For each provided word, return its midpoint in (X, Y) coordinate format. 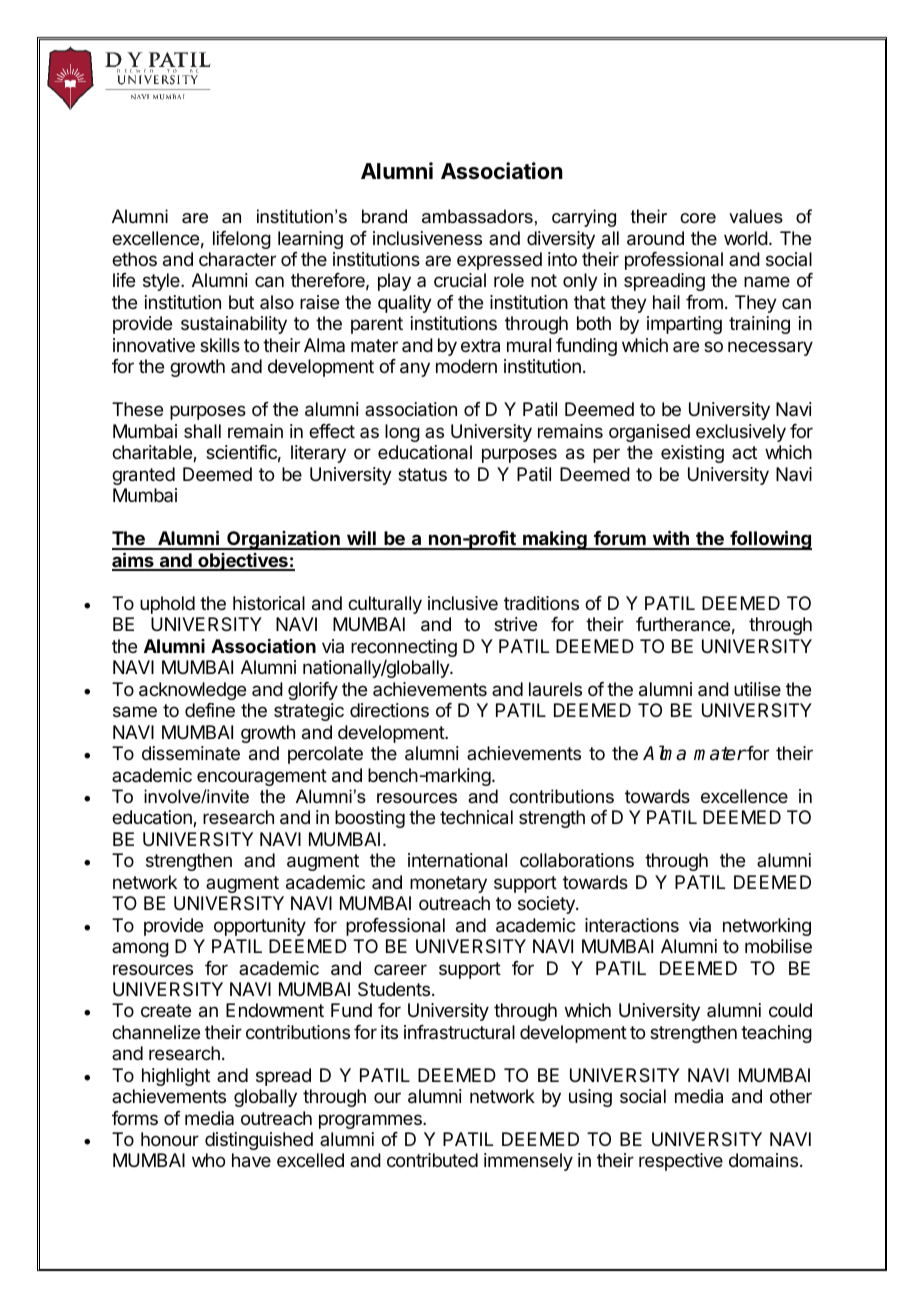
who (208, 1160)
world (746, 238)
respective (681, 1162)
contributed (432, 1160)
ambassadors (477, 216)
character (237, 259)
